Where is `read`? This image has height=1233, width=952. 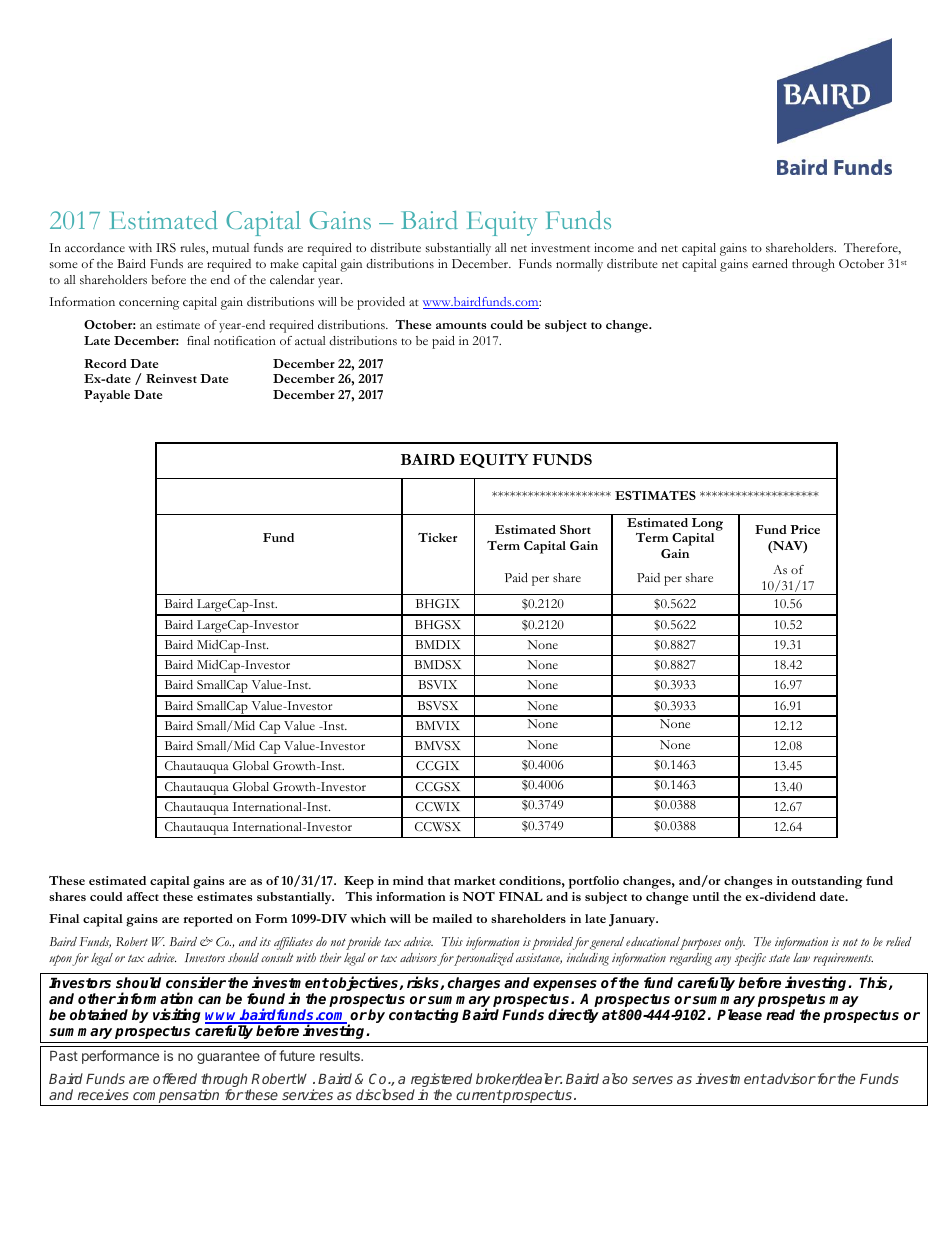 read is located at coordinates (780, 1014).
